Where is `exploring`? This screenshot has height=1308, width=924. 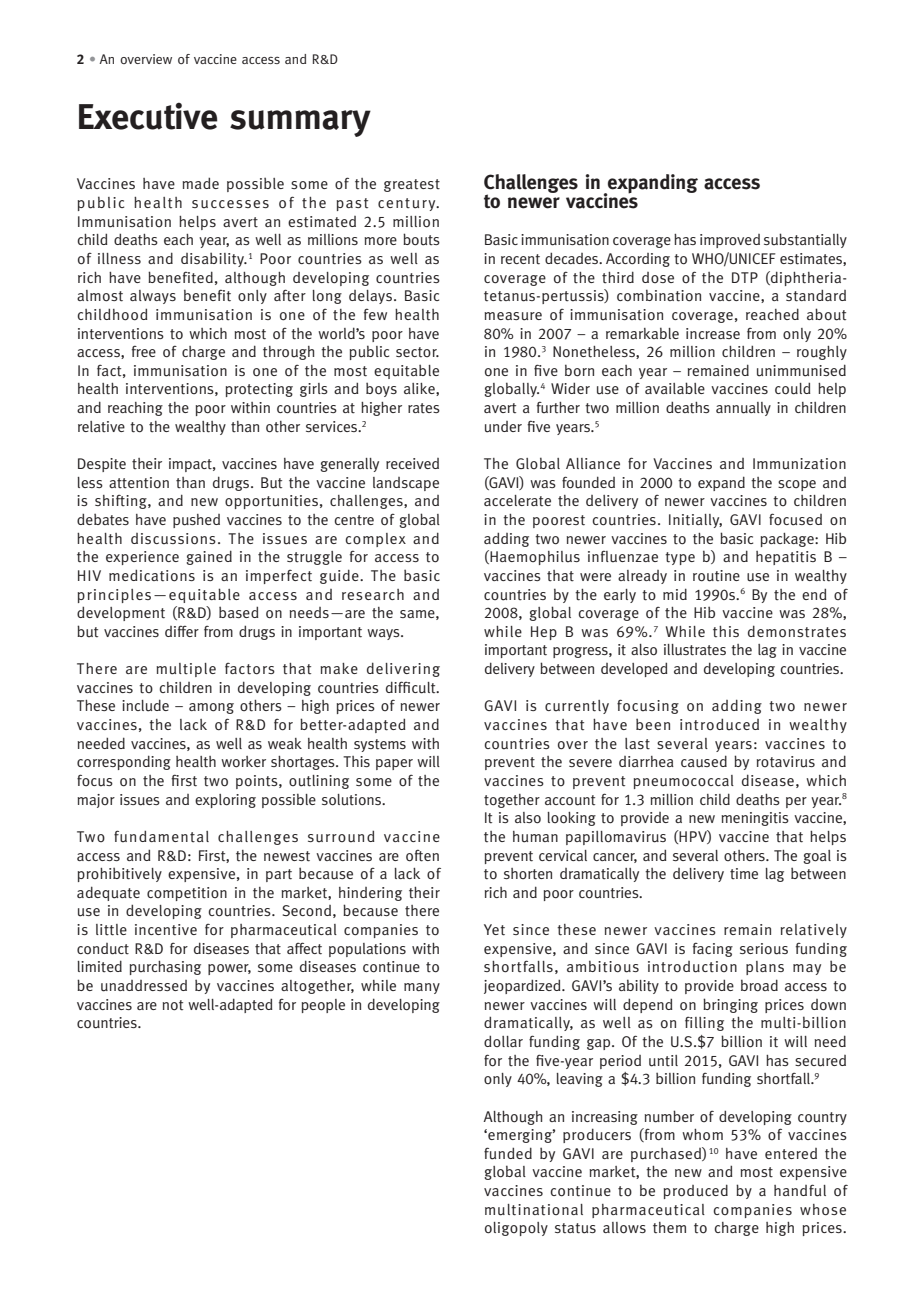 exploring is located at coordinates (225, 801).
